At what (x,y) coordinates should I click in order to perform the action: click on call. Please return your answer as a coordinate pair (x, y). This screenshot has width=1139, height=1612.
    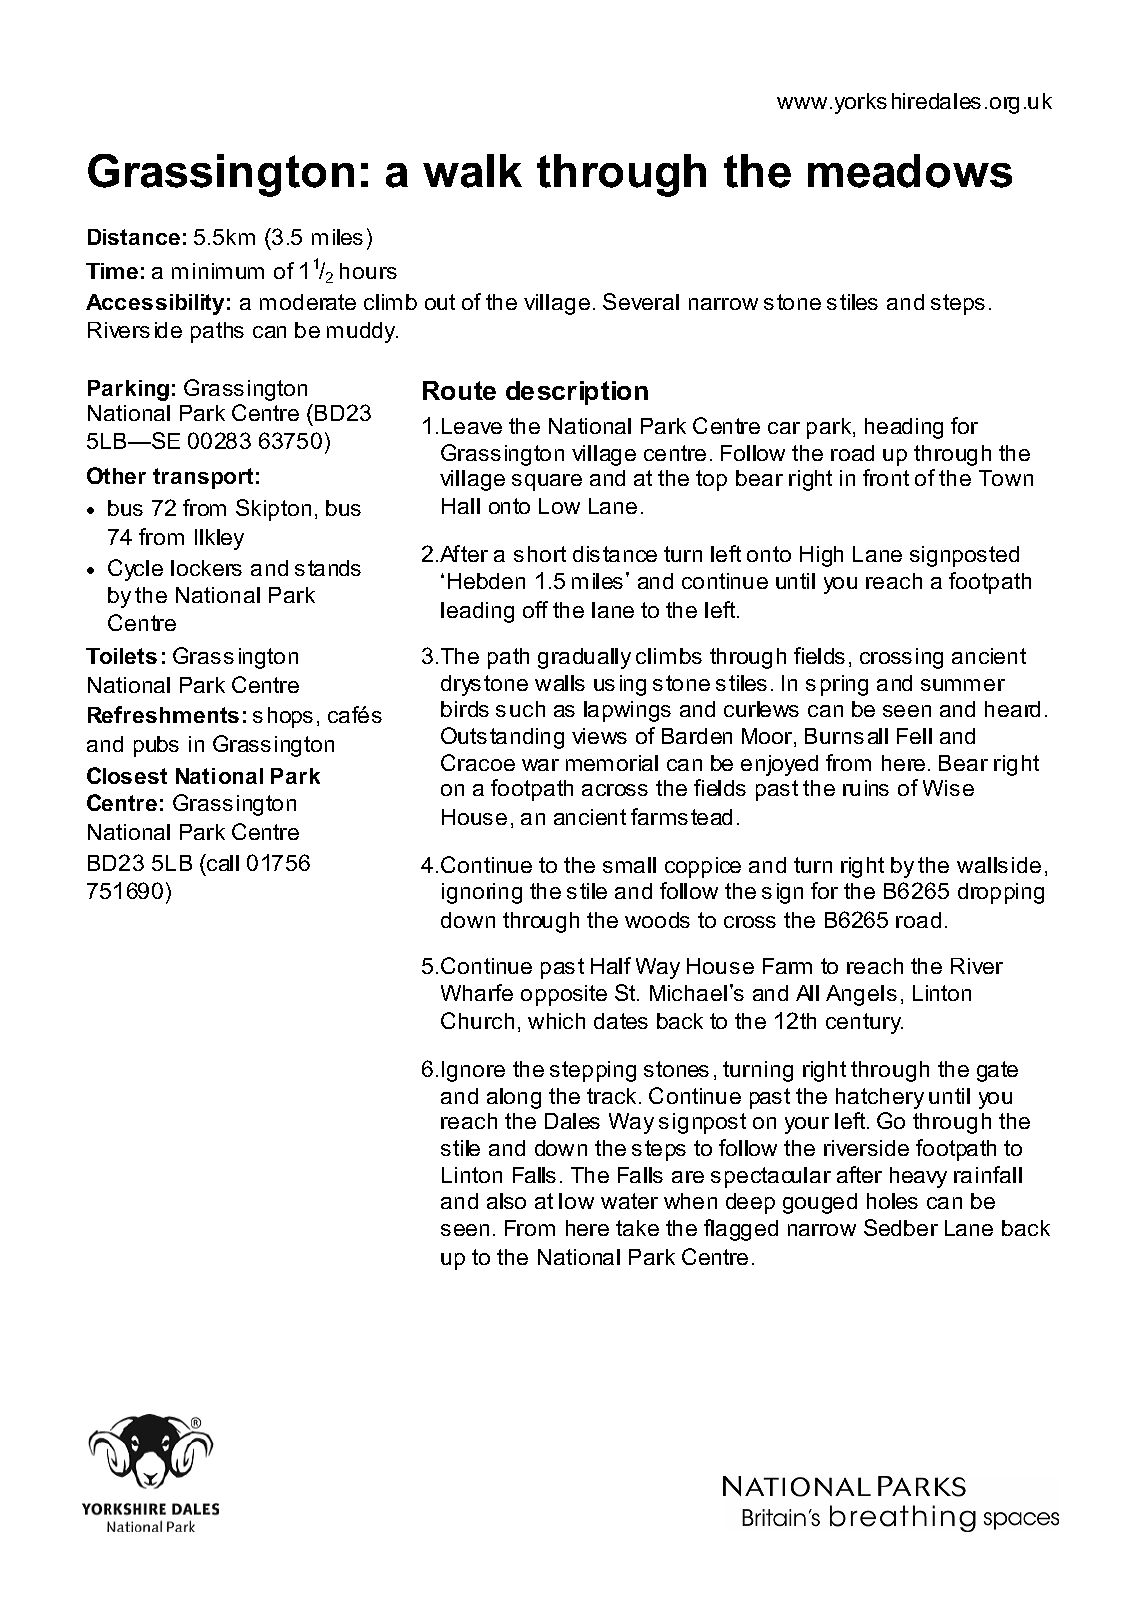
    Looking at the image, I should click on (222, 862).
